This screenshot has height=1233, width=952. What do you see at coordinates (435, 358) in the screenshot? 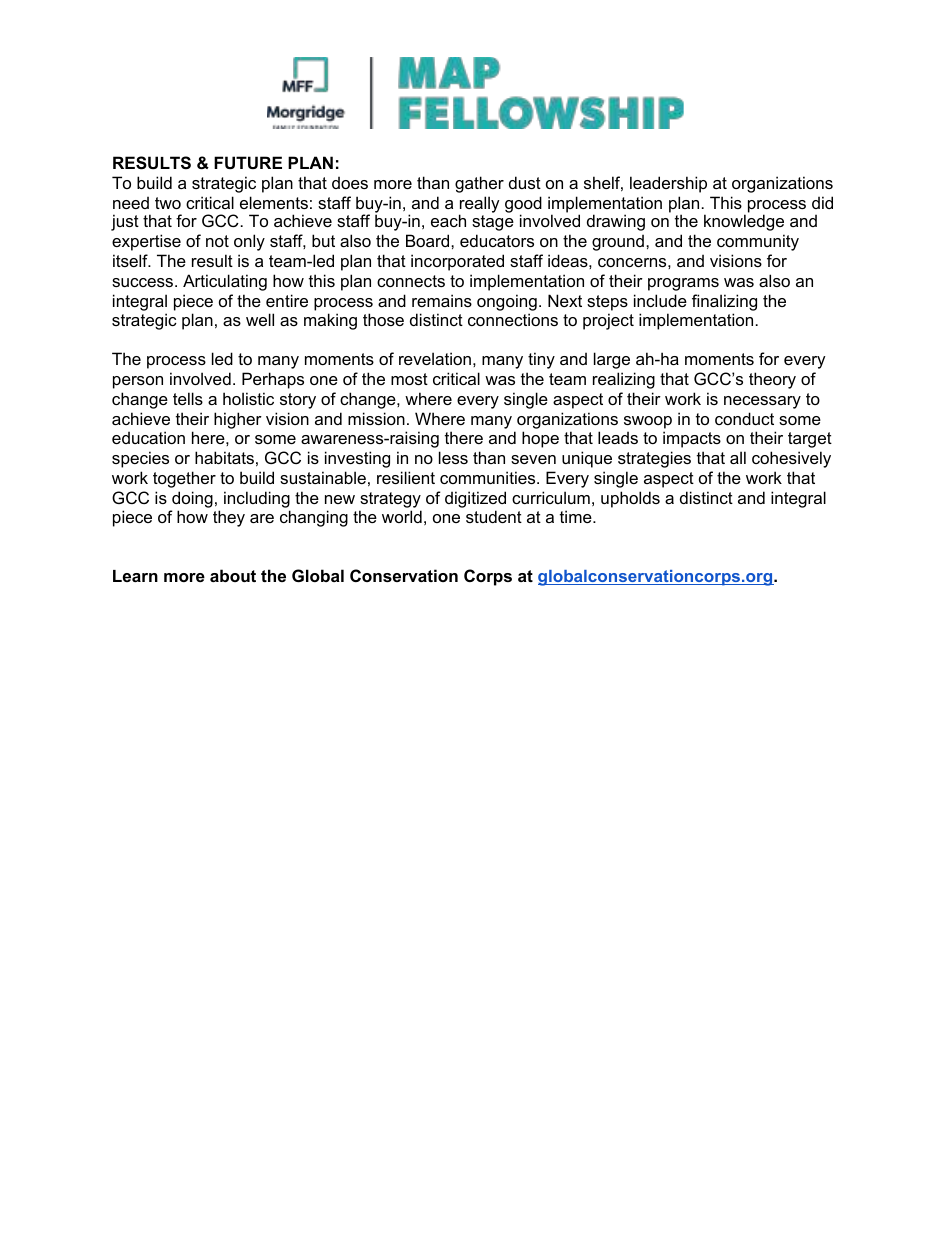
I see `revelation` at bounding box center [435, 358].
